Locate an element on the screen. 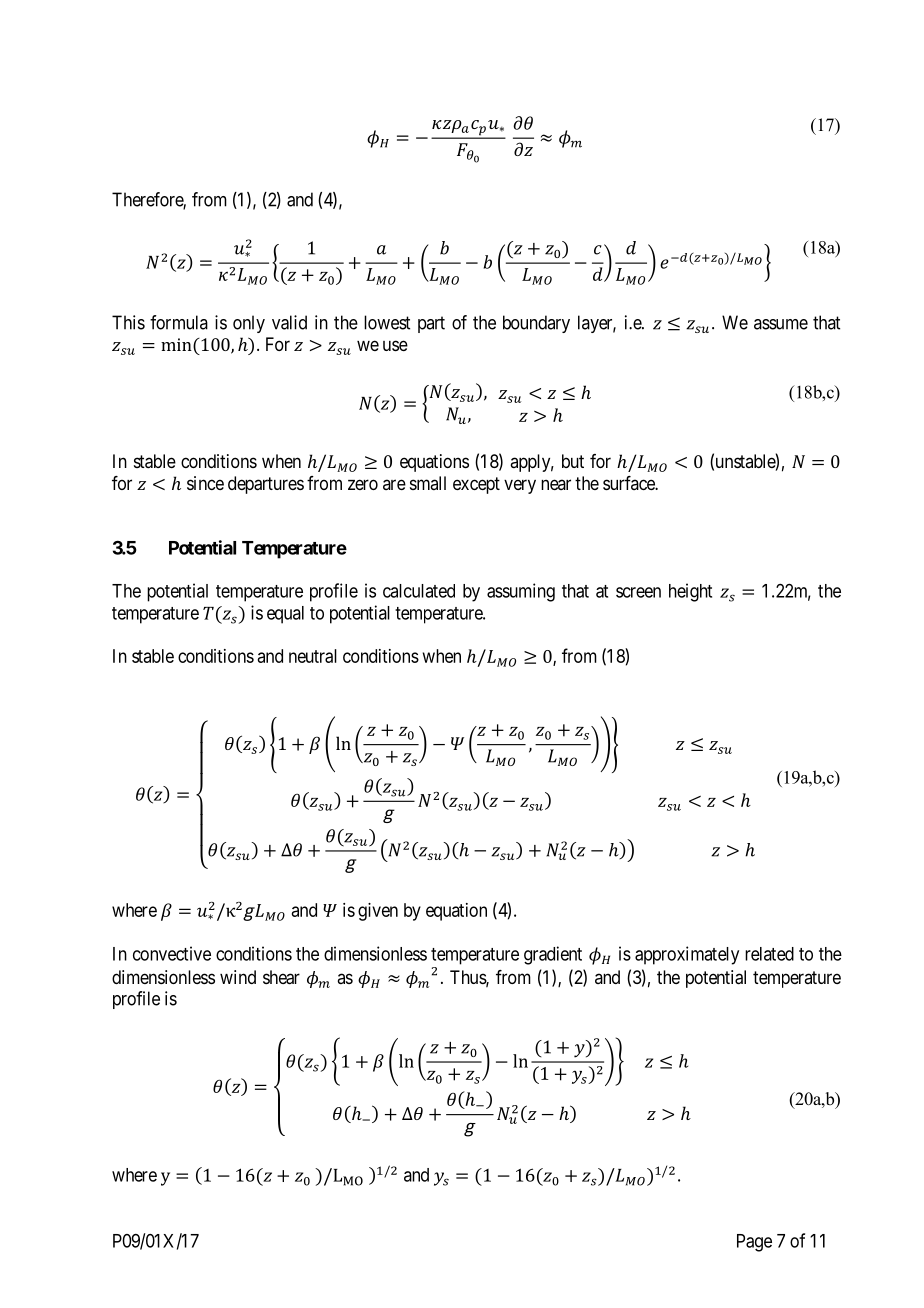  wind is located at coordinates (238, 977).
